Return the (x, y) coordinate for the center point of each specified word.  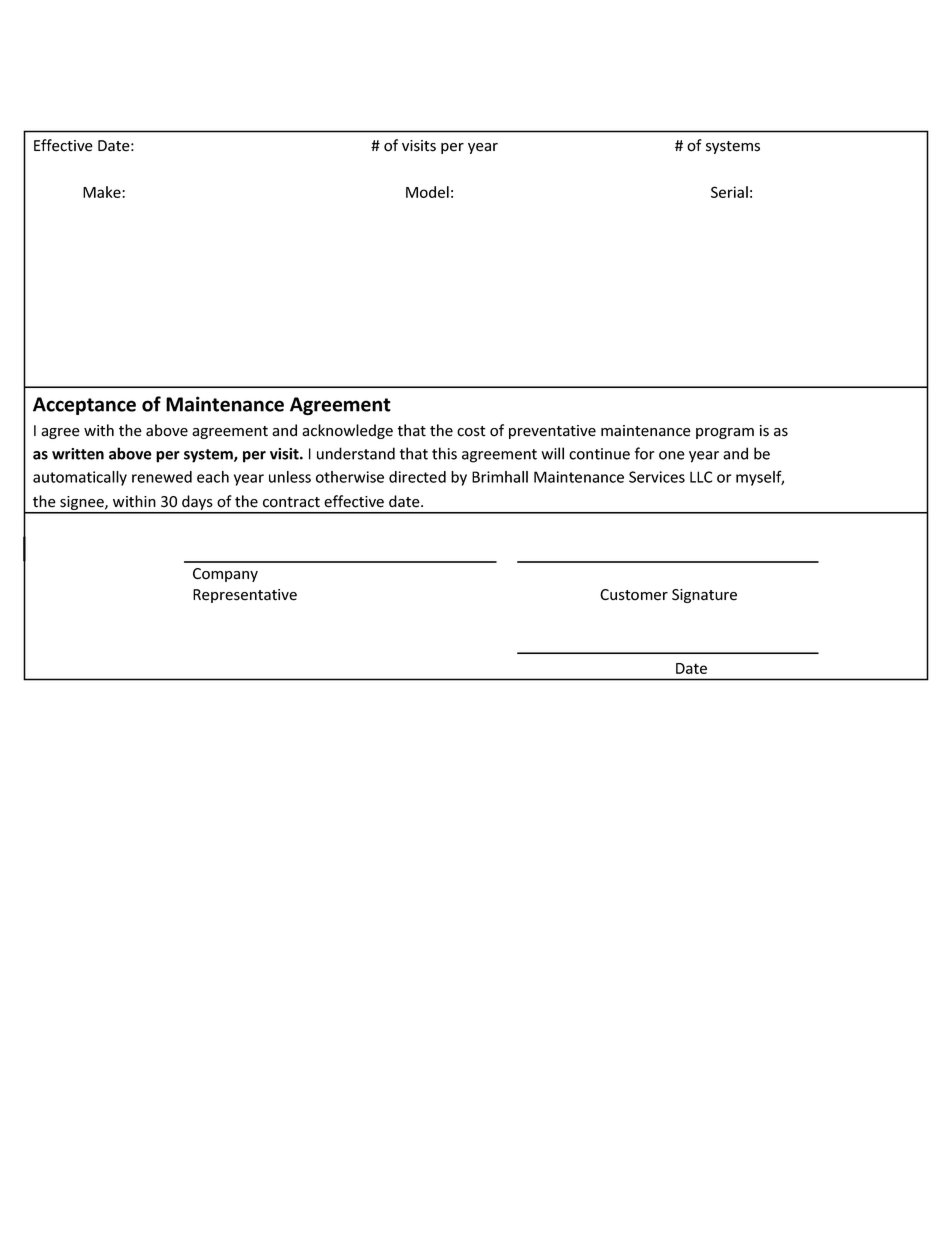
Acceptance (84, 406)
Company (225, 575)
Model (427, 192)
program (725, 433)
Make (103, 192)
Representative (245, 596)
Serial (729, 192)
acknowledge (347, 431)
